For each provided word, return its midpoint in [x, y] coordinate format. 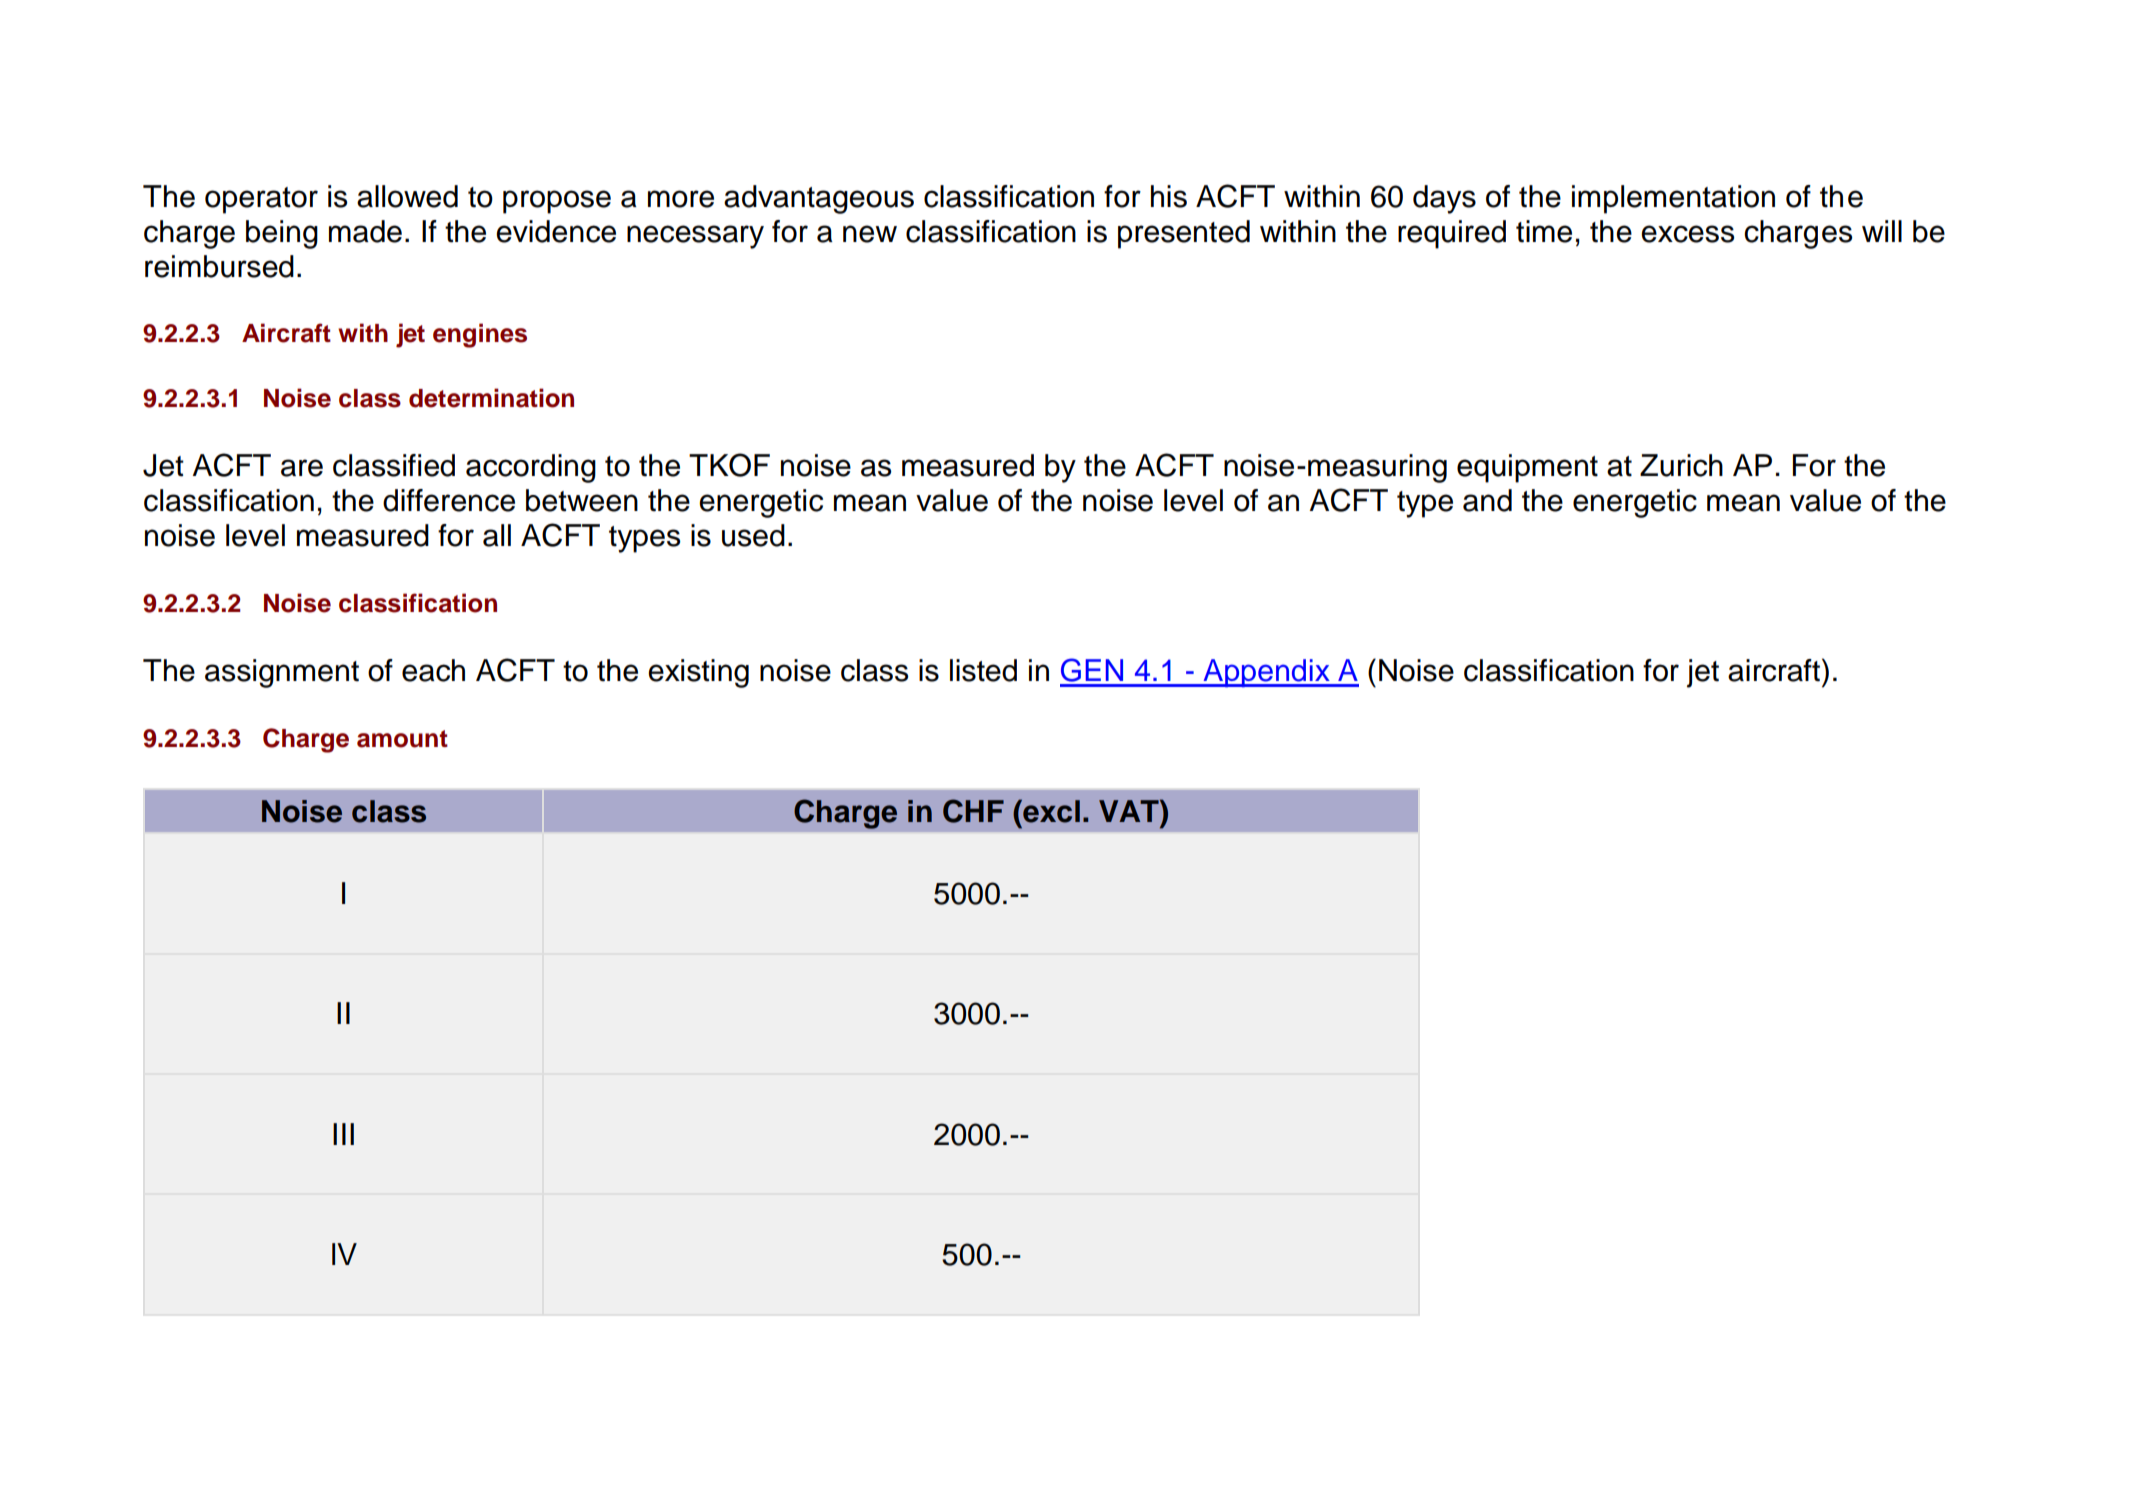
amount [402, 739]
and [1487, 500]
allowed [407, 196]
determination [491, 398]
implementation [1673, 199]
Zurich [1681, 465]
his [1169, 196]
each [433, 670]
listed [983, 670]
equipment [1527, 468]
